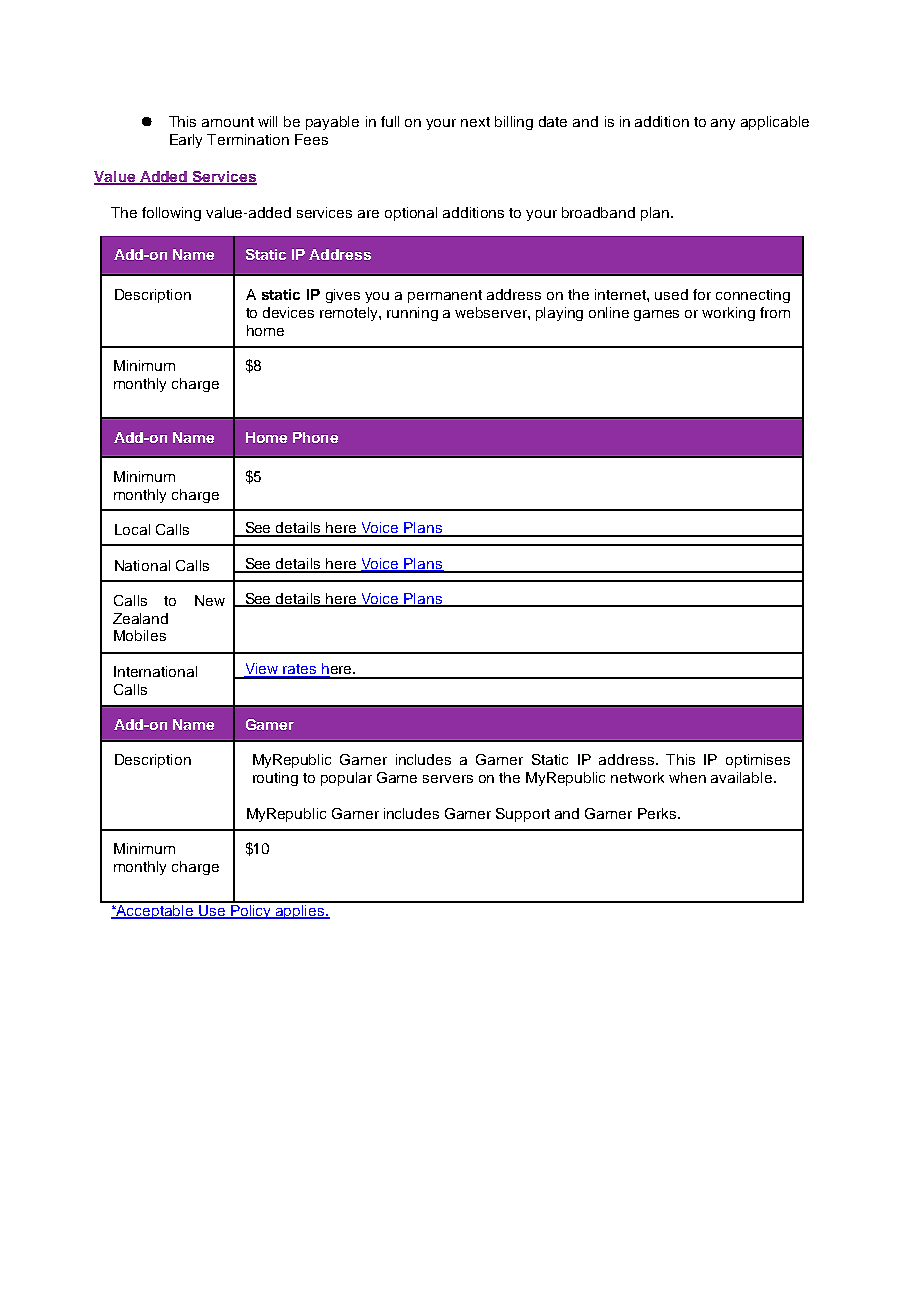  Describe the element at coordinates (412, 314) in the document. I see `running` at that location.
